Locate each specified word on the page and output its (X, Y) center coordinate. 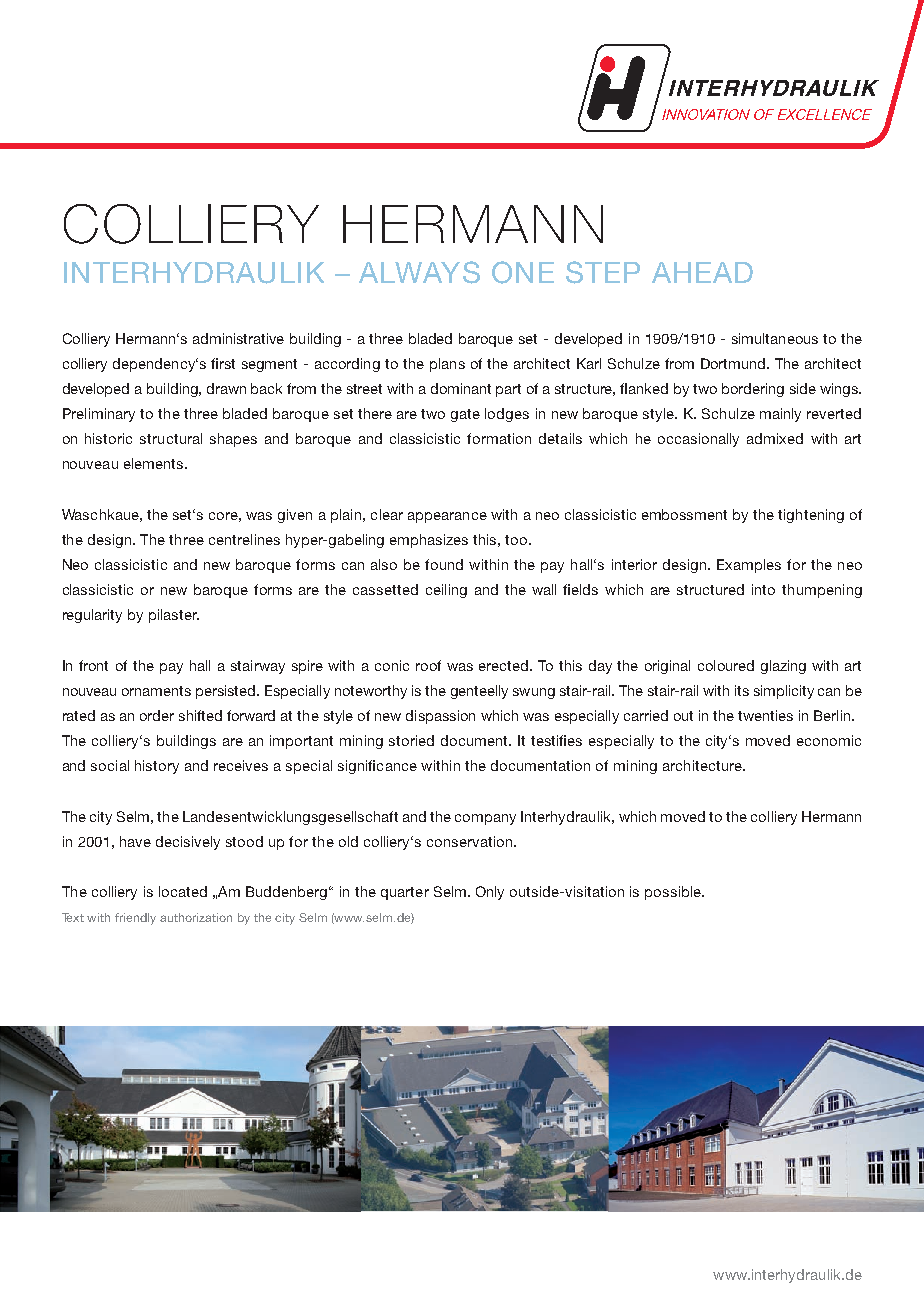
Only (490, 893)
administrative (238, 338)
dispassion (440, 717)
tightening (811, 516)
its (742, 690)
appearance (447, 517)
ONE (523, 272)
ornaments (156, 691)
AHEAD (702, 272)
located (183, 891)
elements (155, 463)
